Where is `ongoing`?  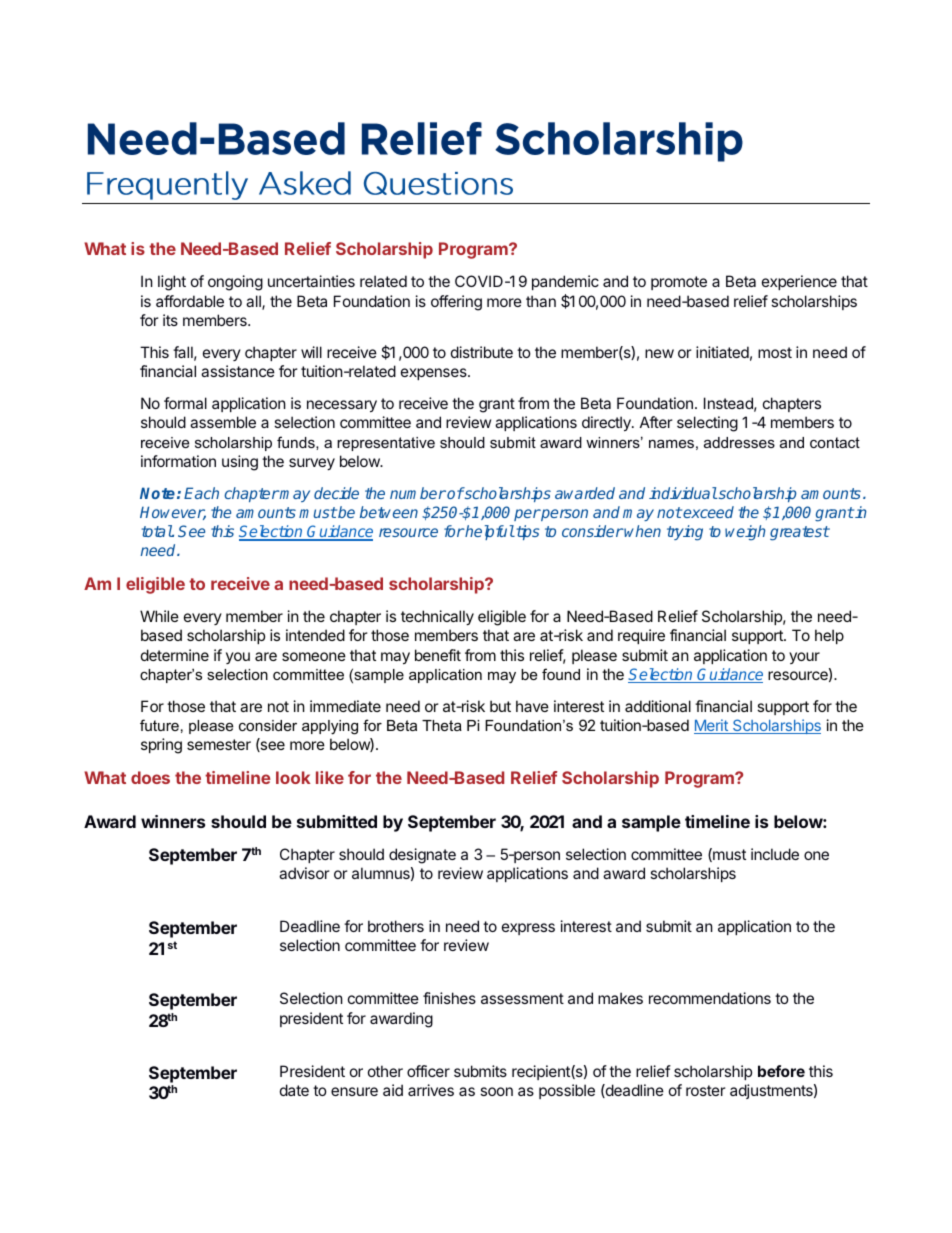 ongoing is located at coordinates (235, 283).
